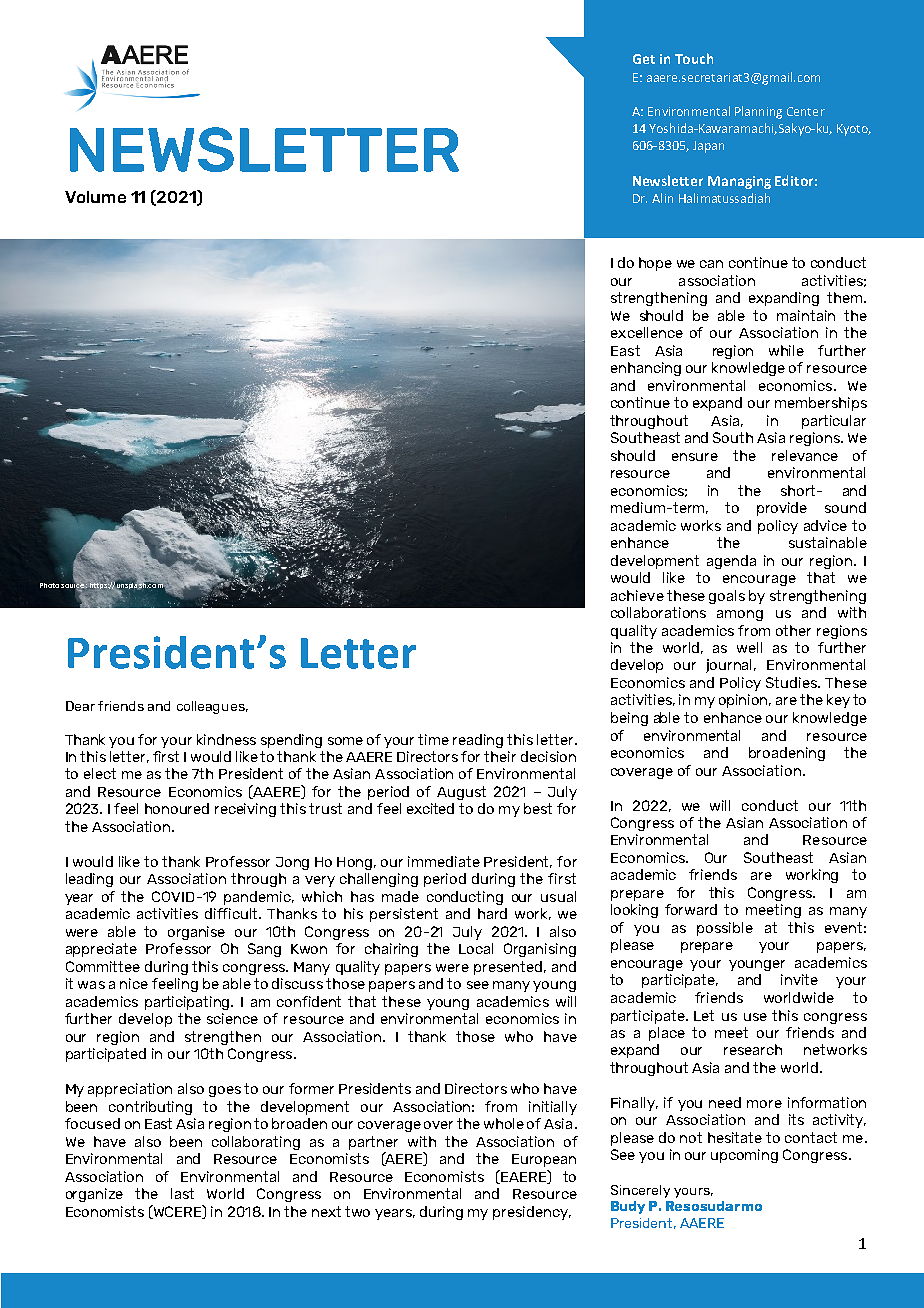 Image resolution: width=924 pixels, height=1308 pixels. Describe the element at coordinates (758, 112) in the screenshot. I see `Planning` at that location.
